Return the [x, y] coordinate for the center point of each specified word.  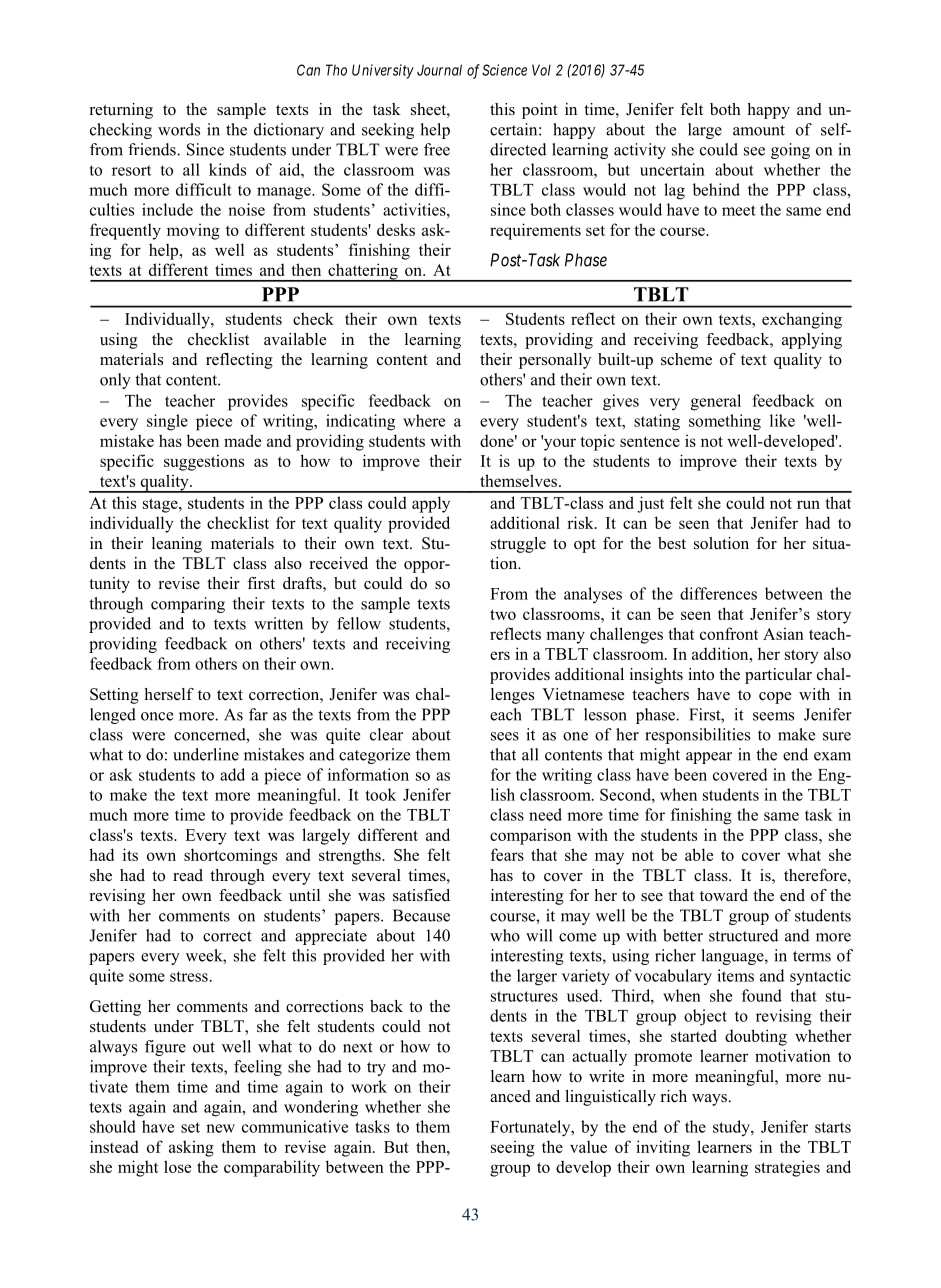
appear [709, 758]
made [242, 440]
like [782, 420]
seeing [513, 1148]
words [179, 129]
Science [504, 70]
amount [759, 130]
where [424, 420]
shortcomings [230, 856]
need [545, 814]
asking [191, 1148]
